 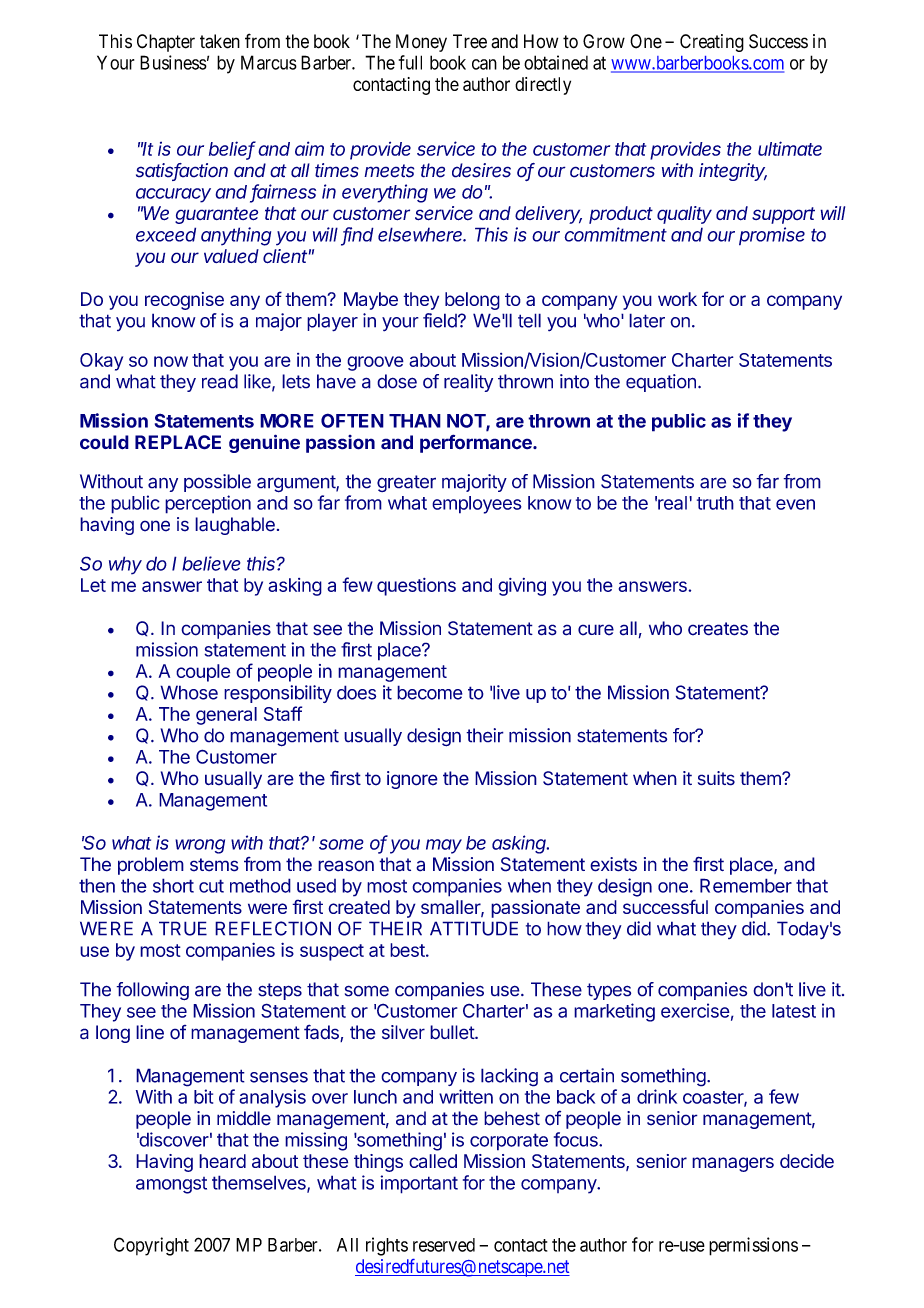 What do you see at coordinates (477, 443) in the page?
I see `performance` at bounding box center [477, 443].
